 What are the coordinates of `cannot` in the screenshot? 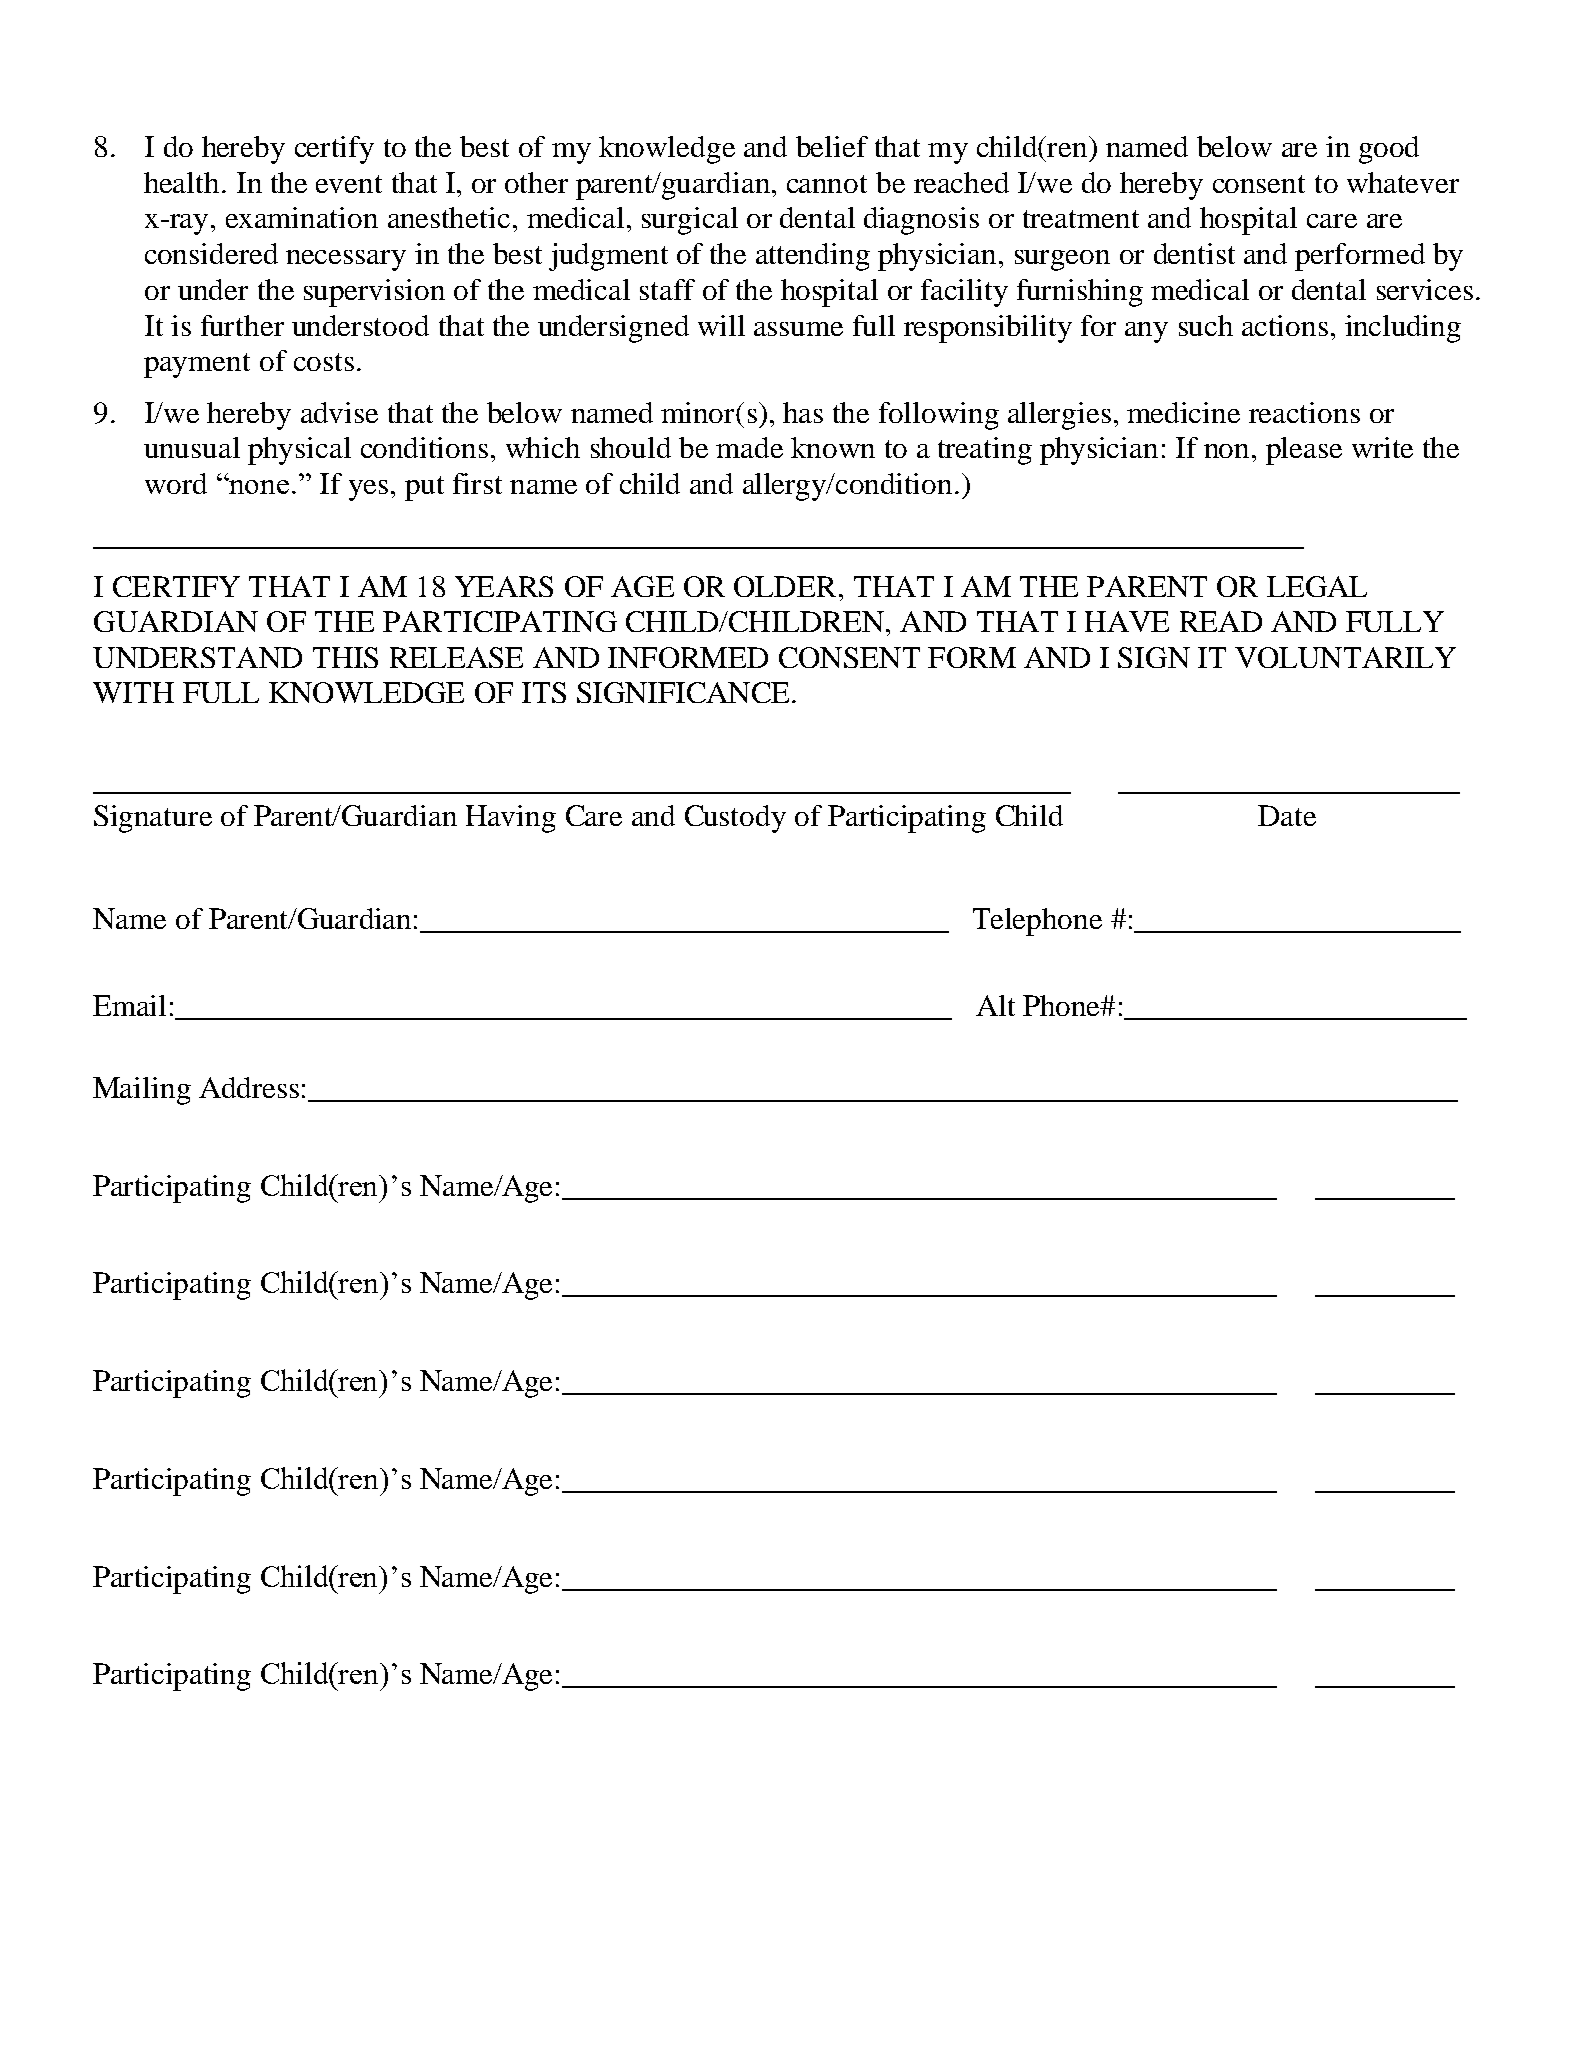 It's located at (827, 184).
